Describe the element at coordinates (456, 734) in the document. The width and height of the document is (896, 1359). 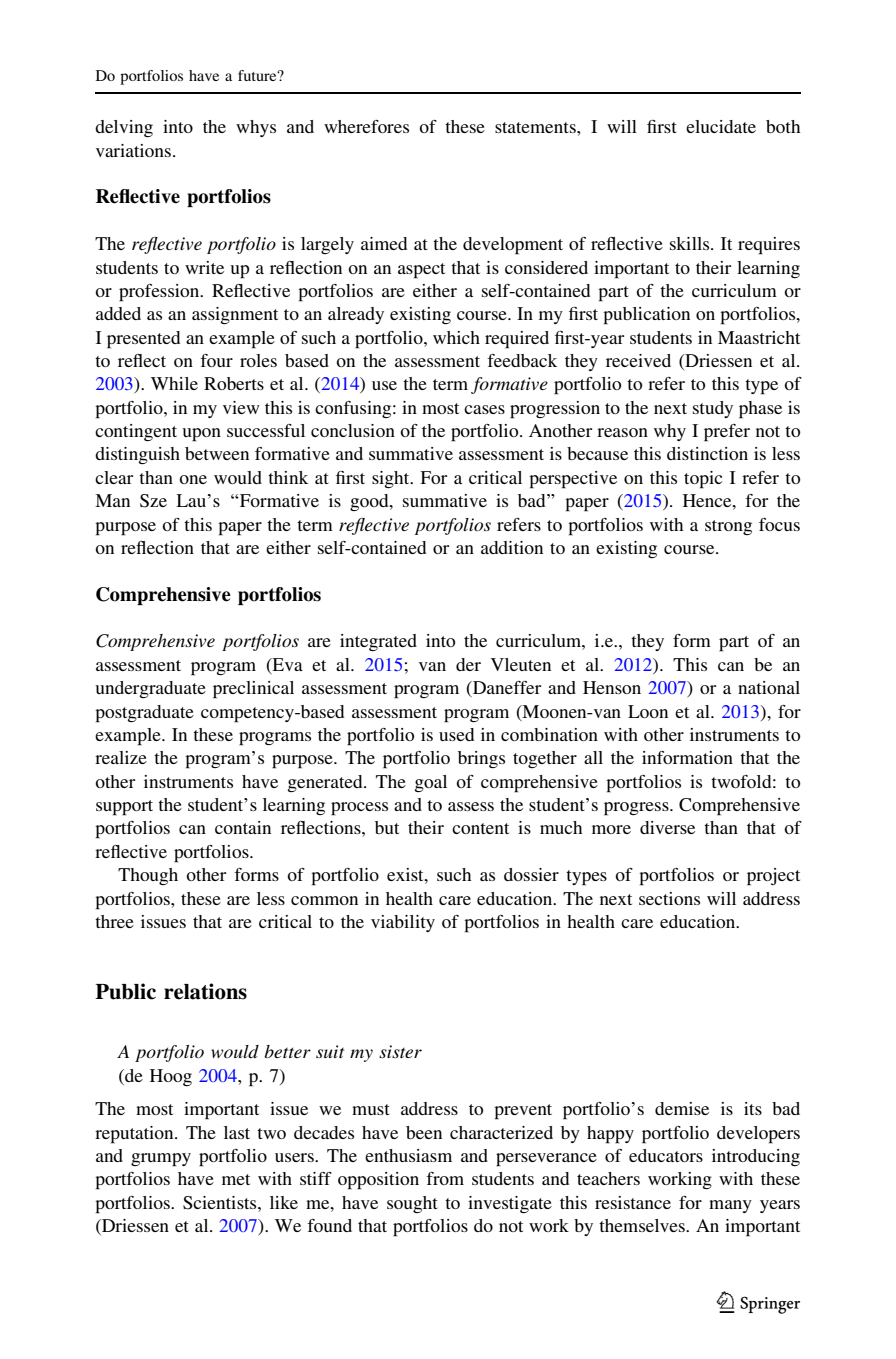
I see `used` at that location.
